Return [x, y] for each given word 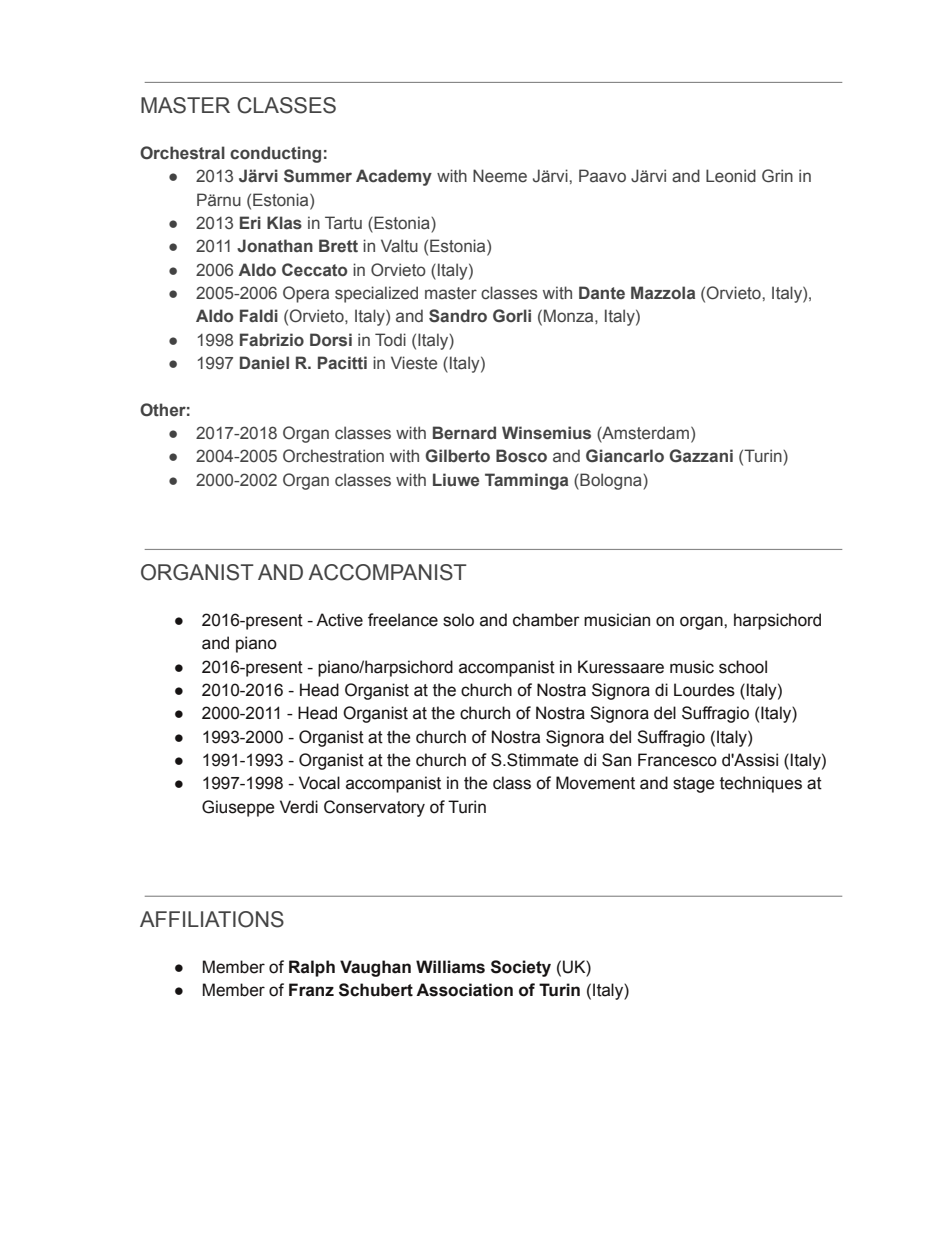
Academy [394, 177]
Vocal [319, 783]
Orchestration [333, 456]
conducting [275, 154]
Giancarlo [625, 456]
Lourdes [704, 690]
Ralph [312, 968]
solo [458, 620]
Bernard [464, 432]
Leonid [731, 176]
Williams [450, 967]
